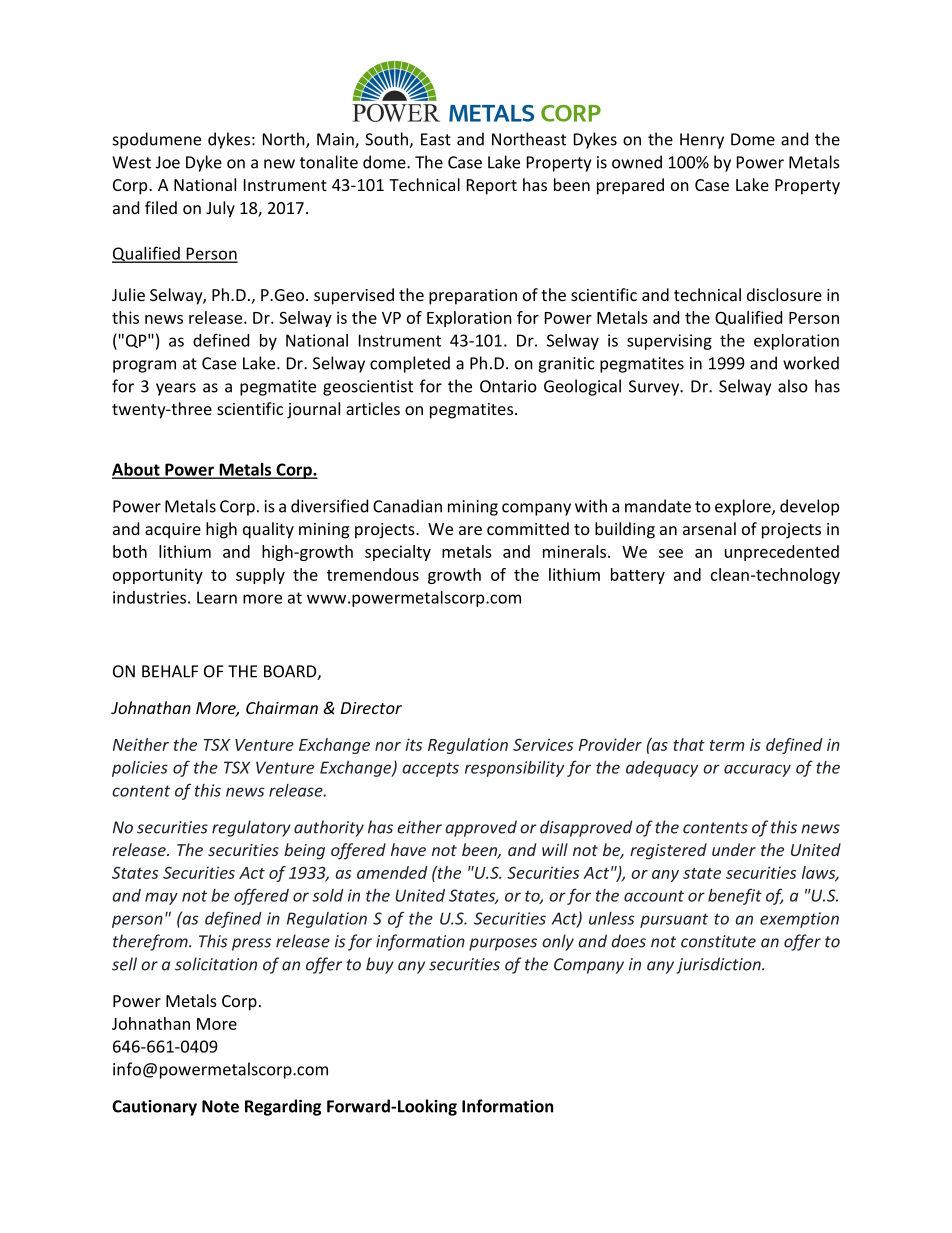 Image resolution: width=952 pixels, height=1233 pixels. What do you see at coordinates (702, 141) in the image?
I see `Henry` at bounding box center [702, 141].
